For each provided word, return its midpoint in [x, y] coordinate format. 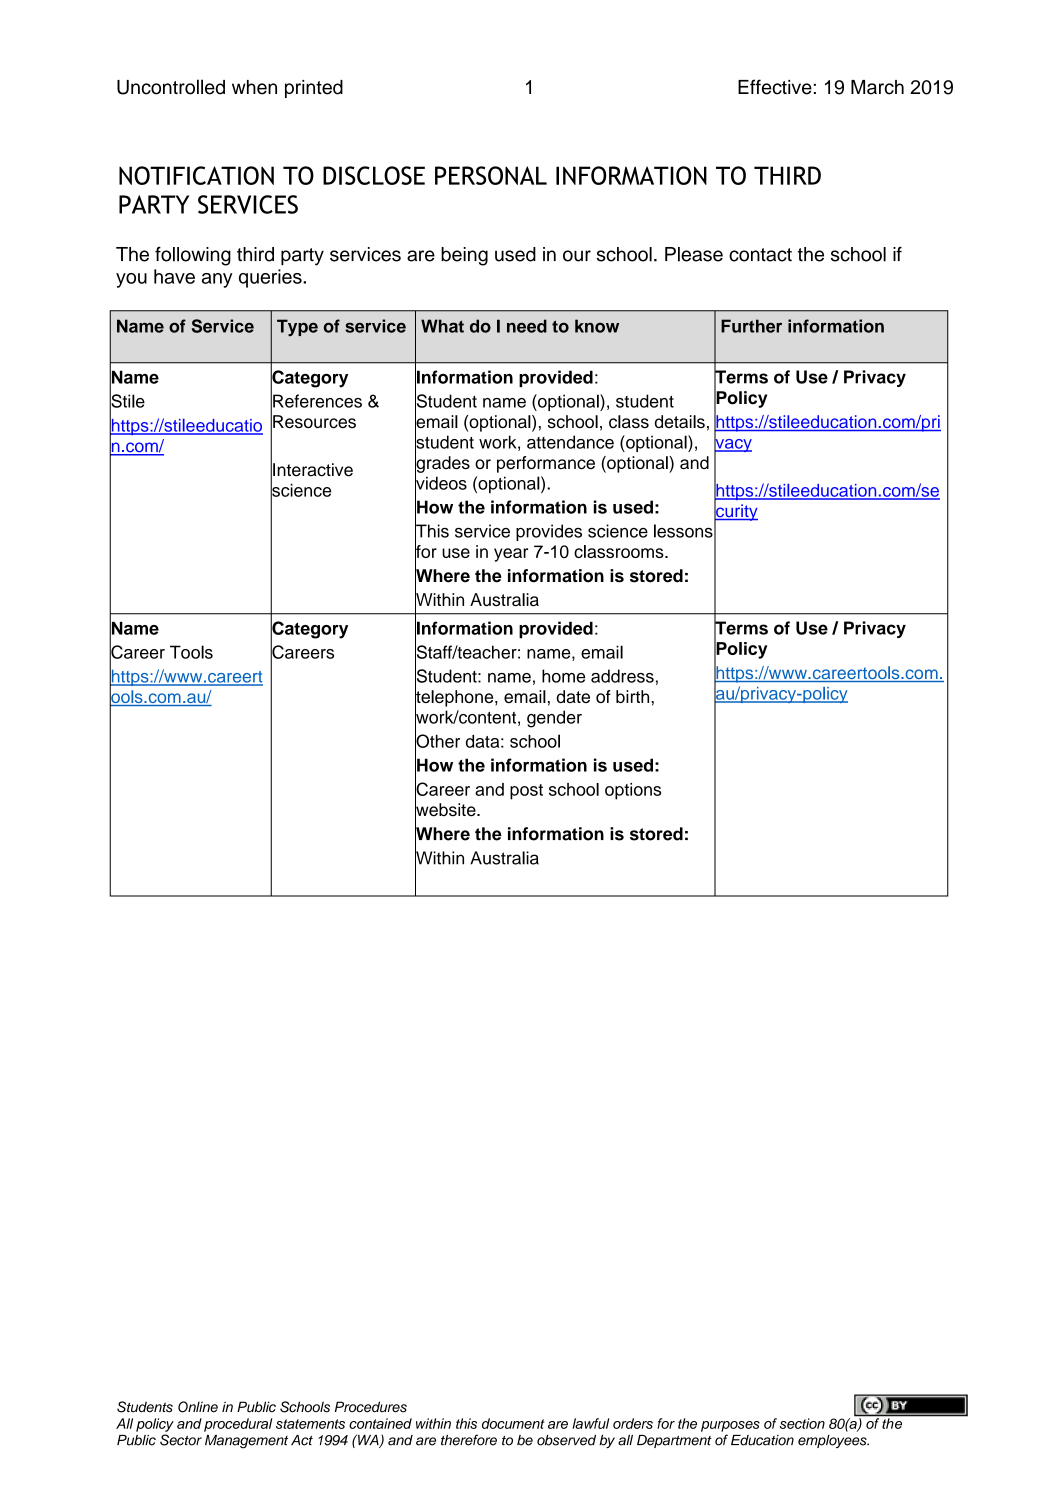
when [254, 87]
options [633, 791]
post [526, 792]
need [527, 326]
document [513, 1423]
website [446, 810]
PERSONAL [491, 175]
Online [198, 1407]
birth [632, 696]
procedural [238, 1425]
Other [437, 741]
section [802, 1423]
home [563, 676]
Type [297, 327]
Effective [775, 87]
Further [751, 326]
